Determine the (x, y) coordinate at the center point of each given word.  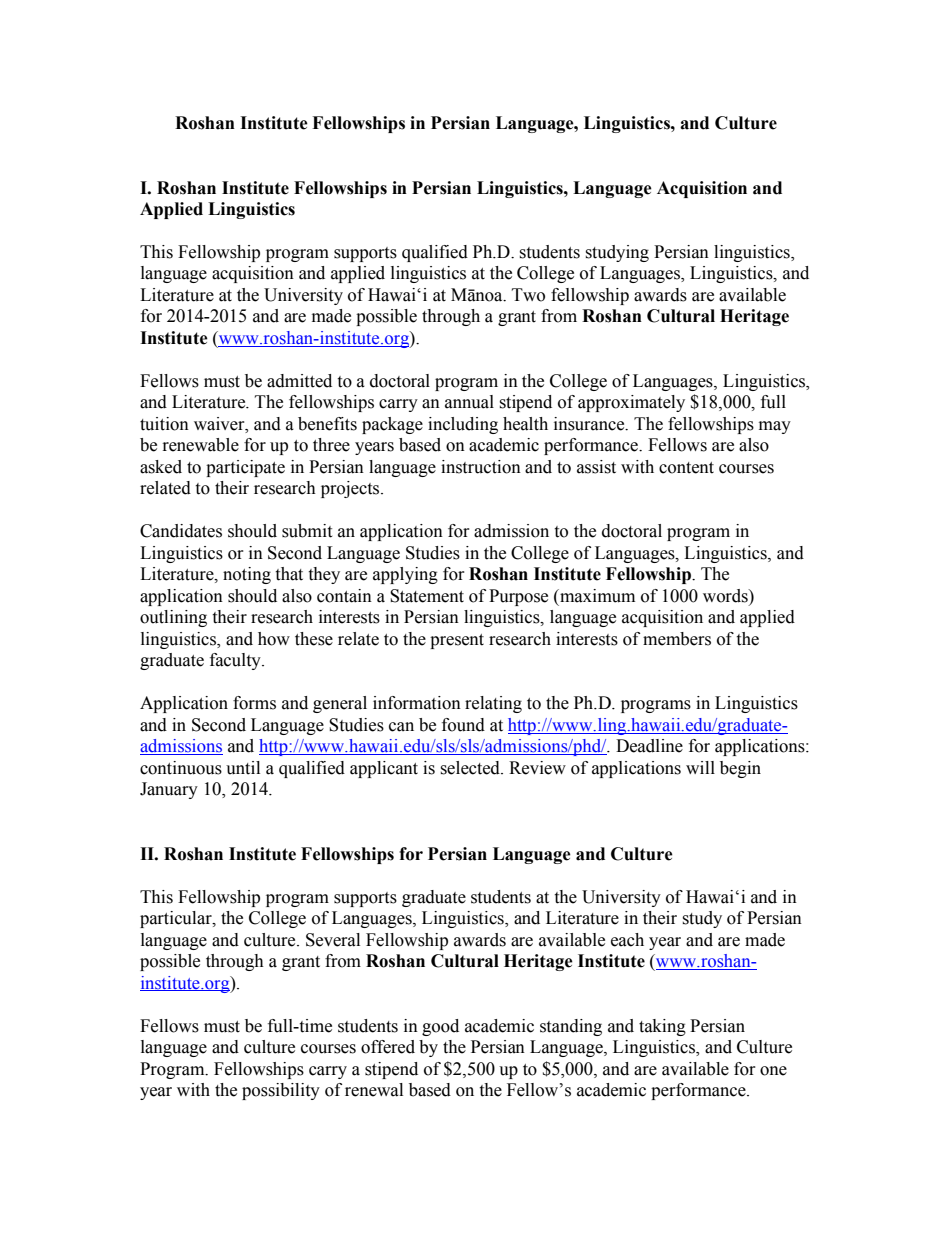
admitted (299, 381)
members (677, 639)
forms (254, 703)
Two (528, 295)
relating (493, 704)
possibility (281, 1091)
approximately (631, 403)
